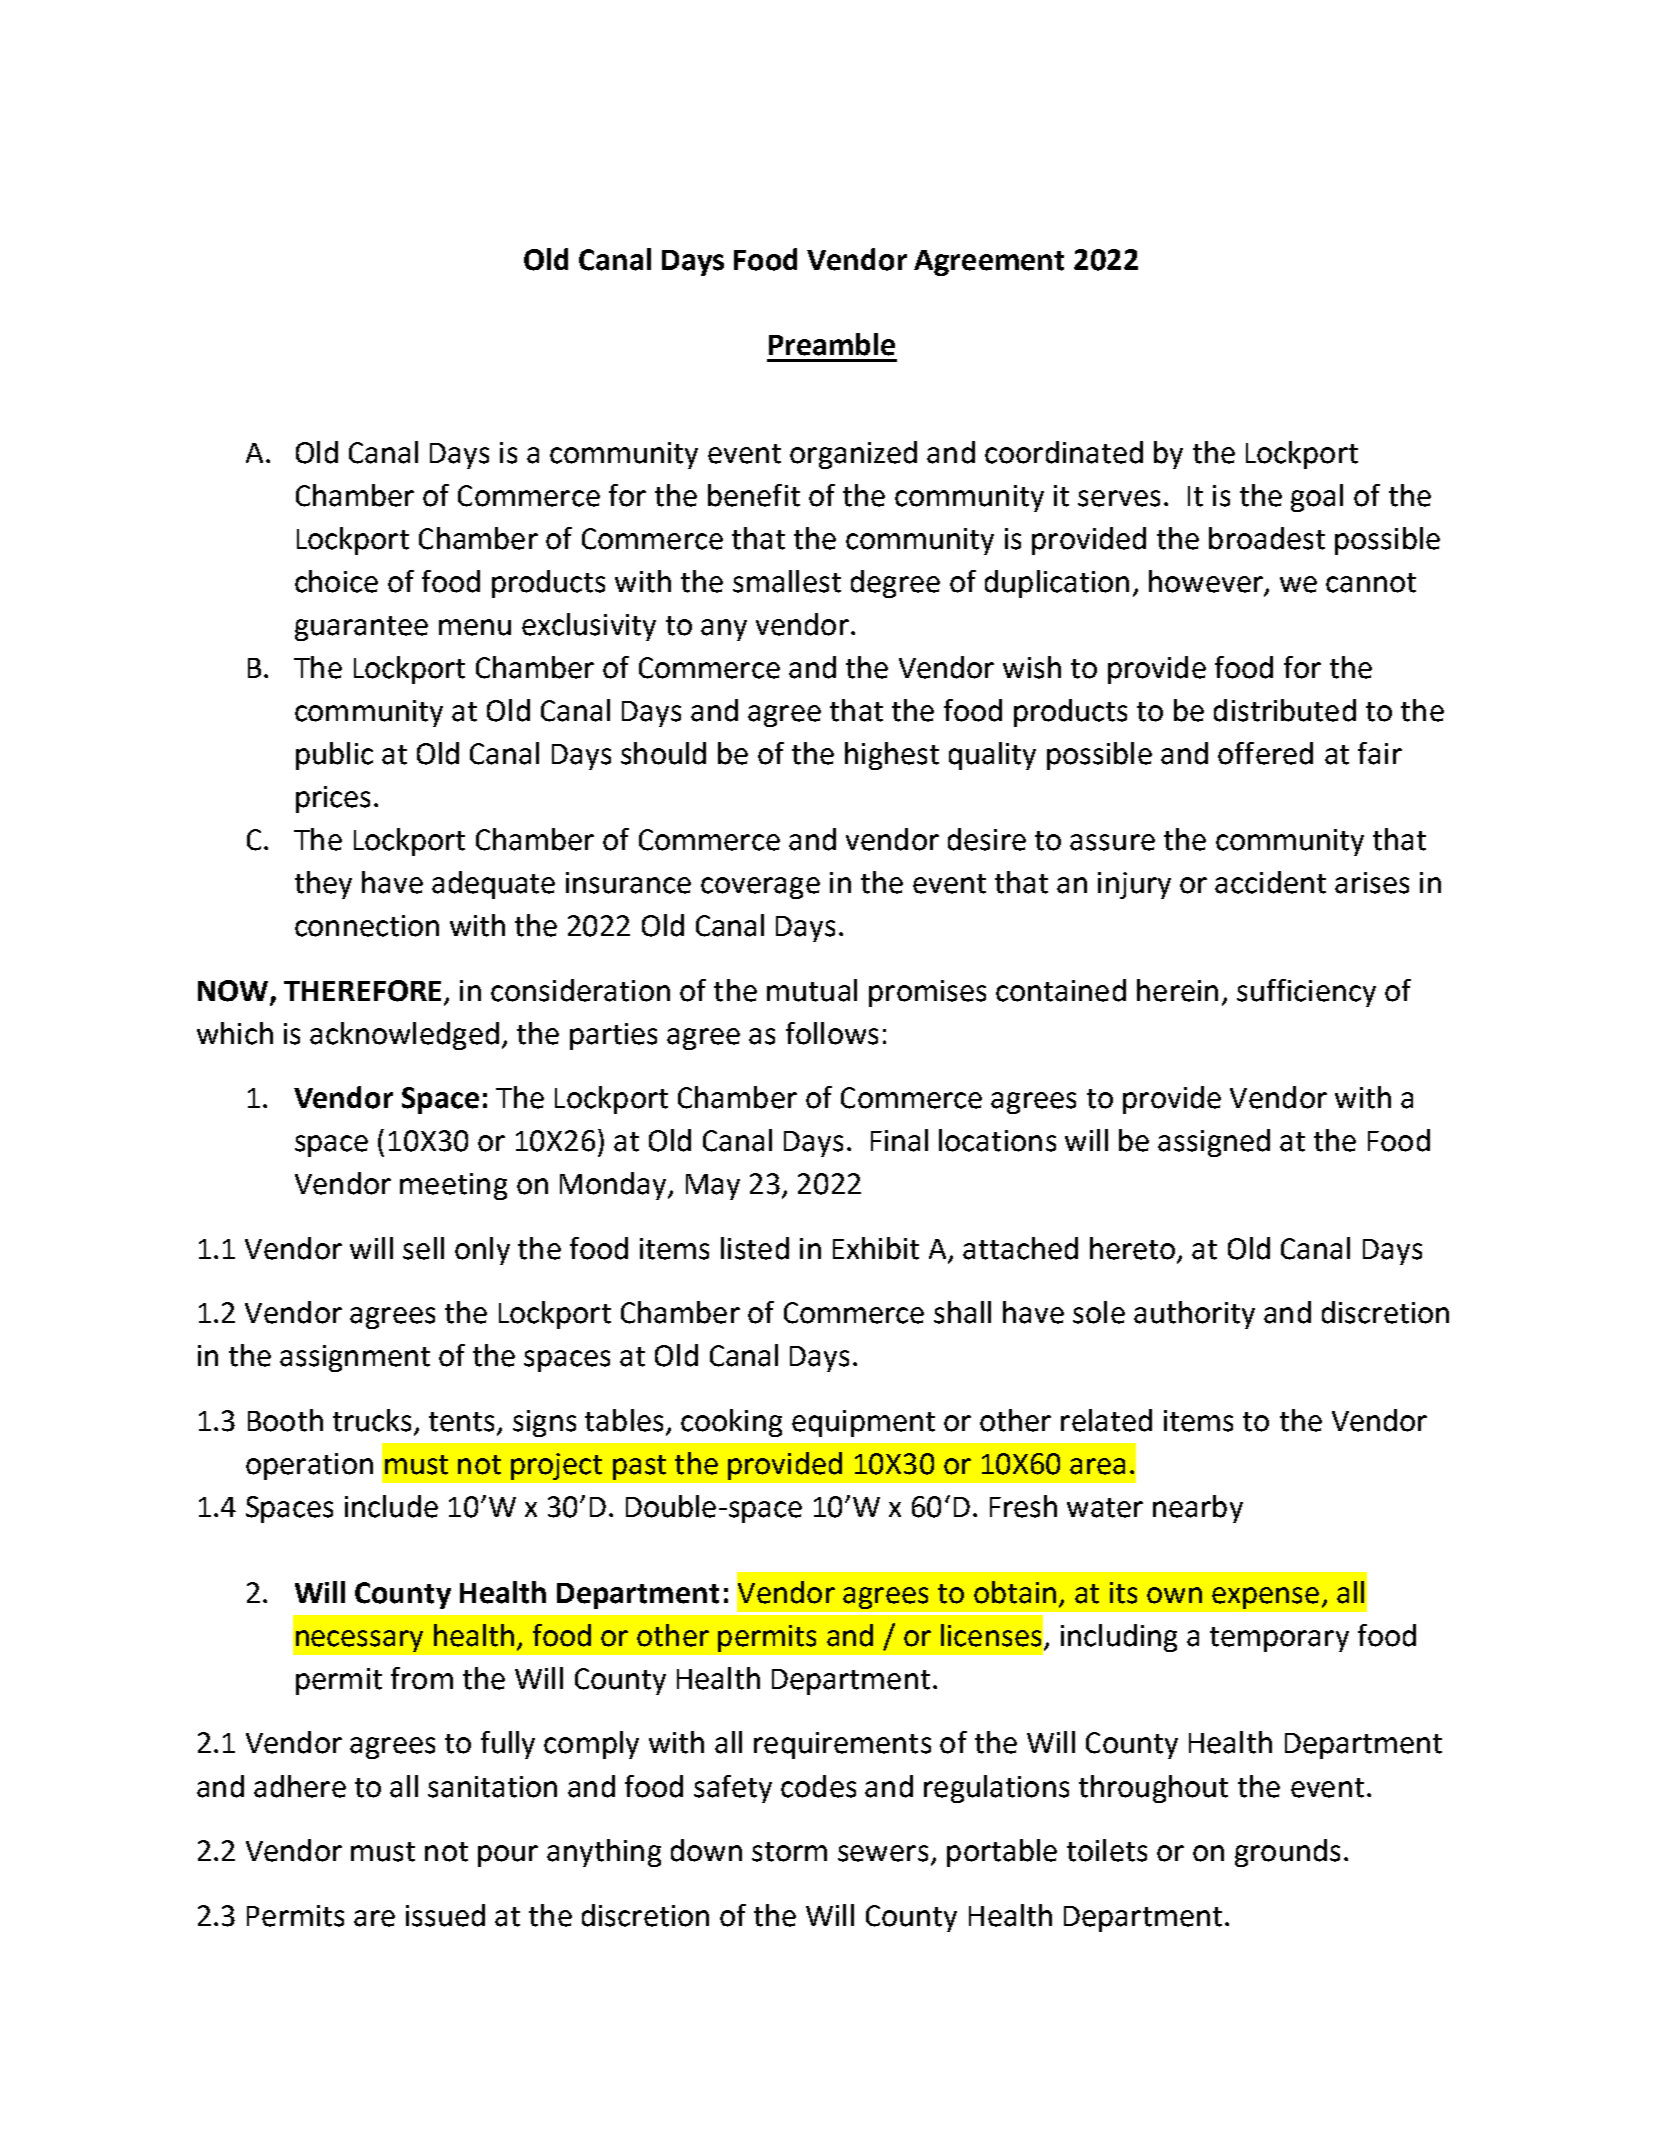 The width and height of the page is (1663, 2152). Describe the element at coordinates (832, 344) in the page. I see `Preamble` at that location.
